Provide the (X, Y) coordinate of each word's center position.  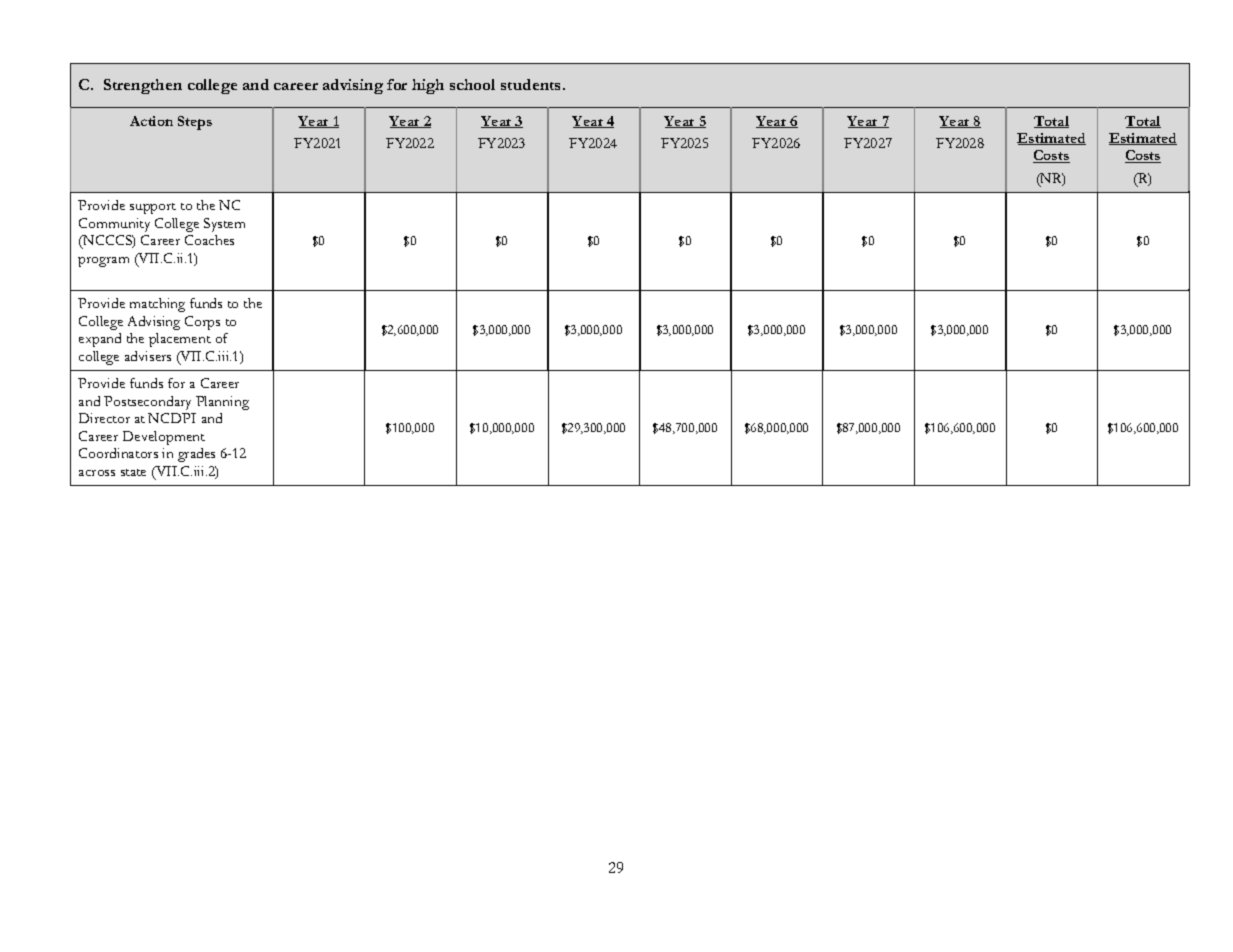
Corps (202, 323)
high (428, 86)
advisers (148, 356)
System (224, 225)
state (133, 472)
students (532, 84)
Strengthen (143, 86)
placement (180, 340)
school (472, 84)
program (103, 262)
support (153, 208)
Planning (222, 403)
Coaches (209, 240)
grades (196, 455)
